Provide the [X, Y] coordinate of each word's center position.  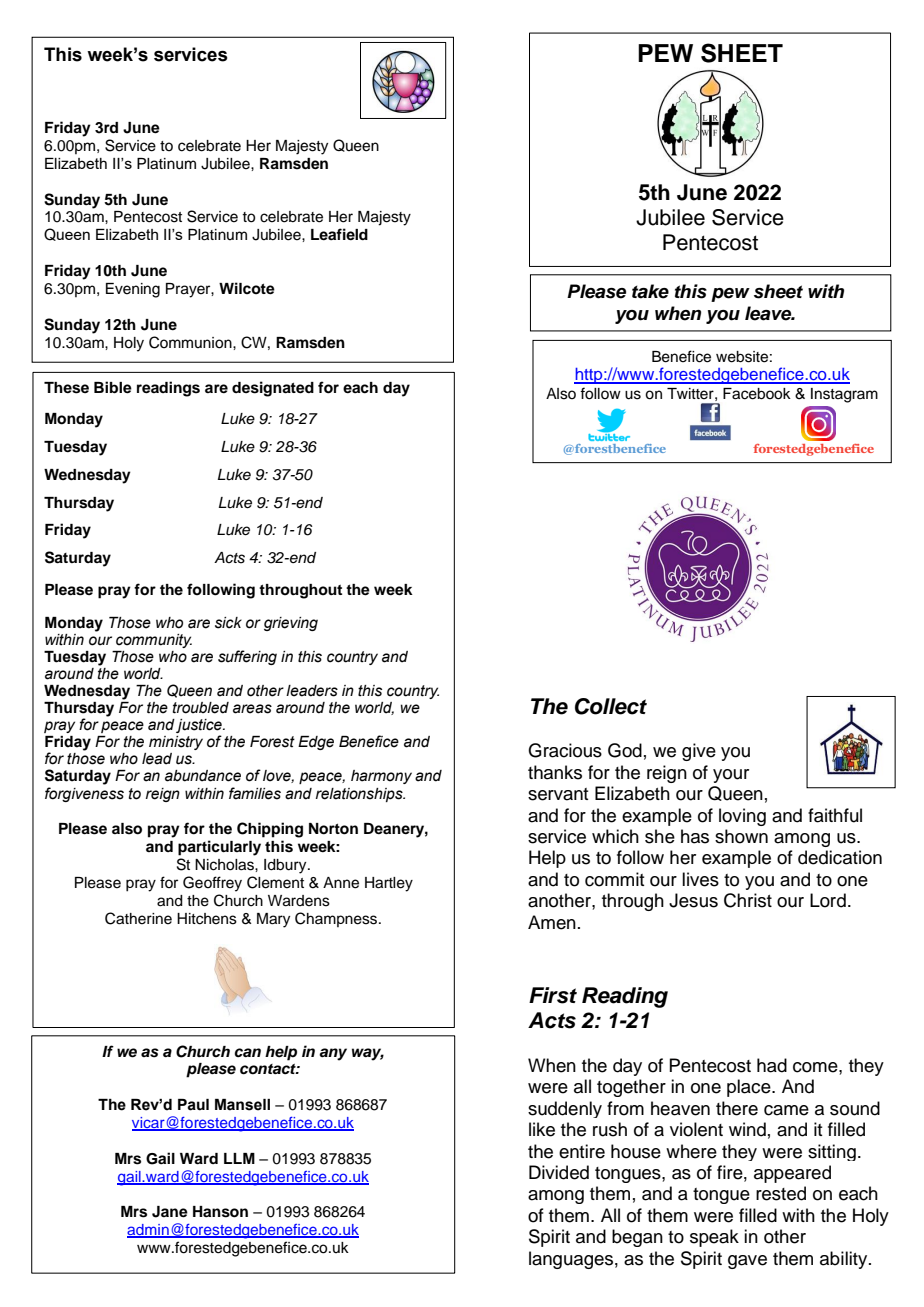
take [650, 291]
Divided [559, 1172]
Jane [170, 1212]
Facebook [757, 394]
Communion [191, 342]
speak [714, 1238]
